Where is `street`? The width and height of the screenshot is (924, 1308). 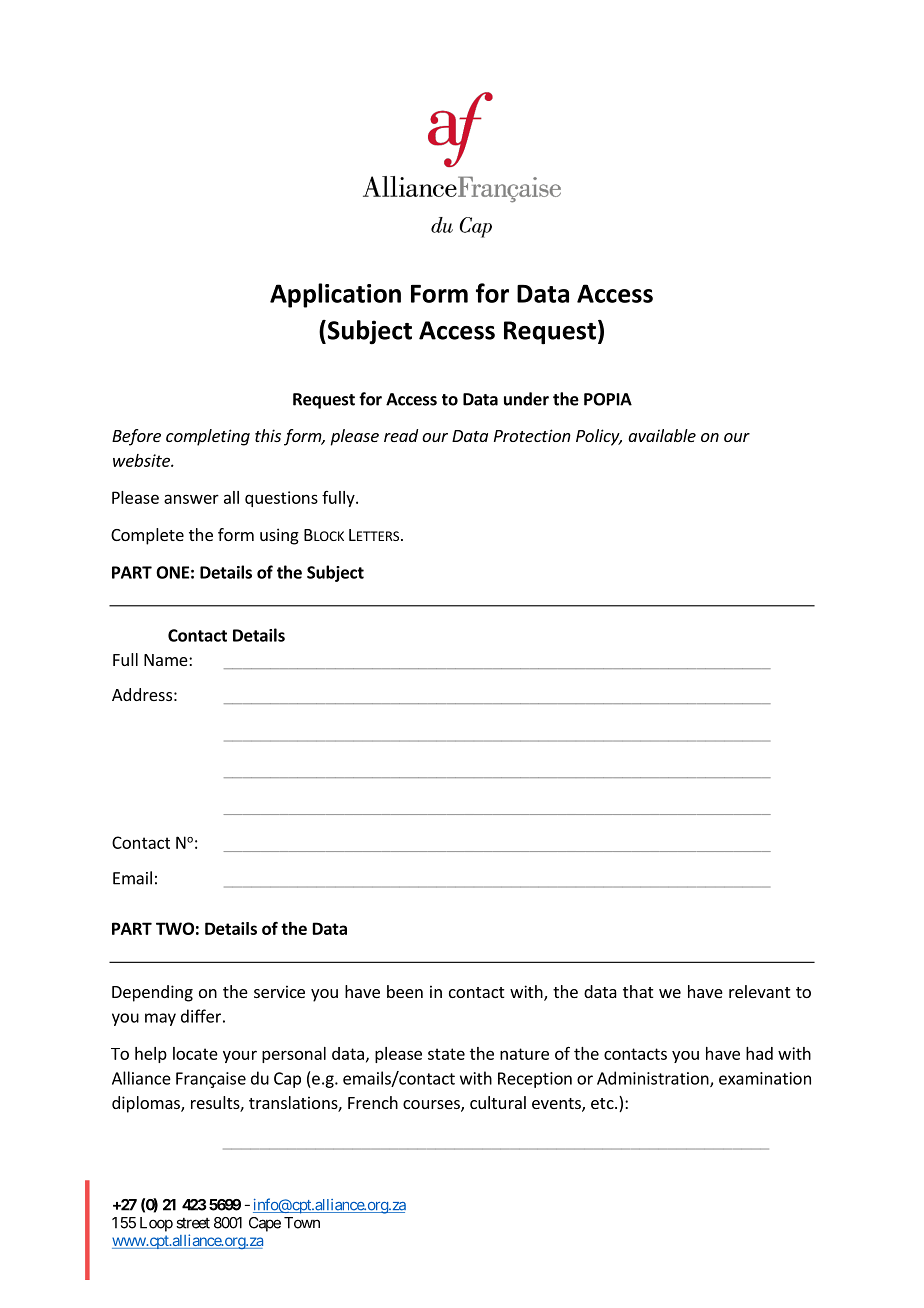
street is located at coordinates (193, 1223).
